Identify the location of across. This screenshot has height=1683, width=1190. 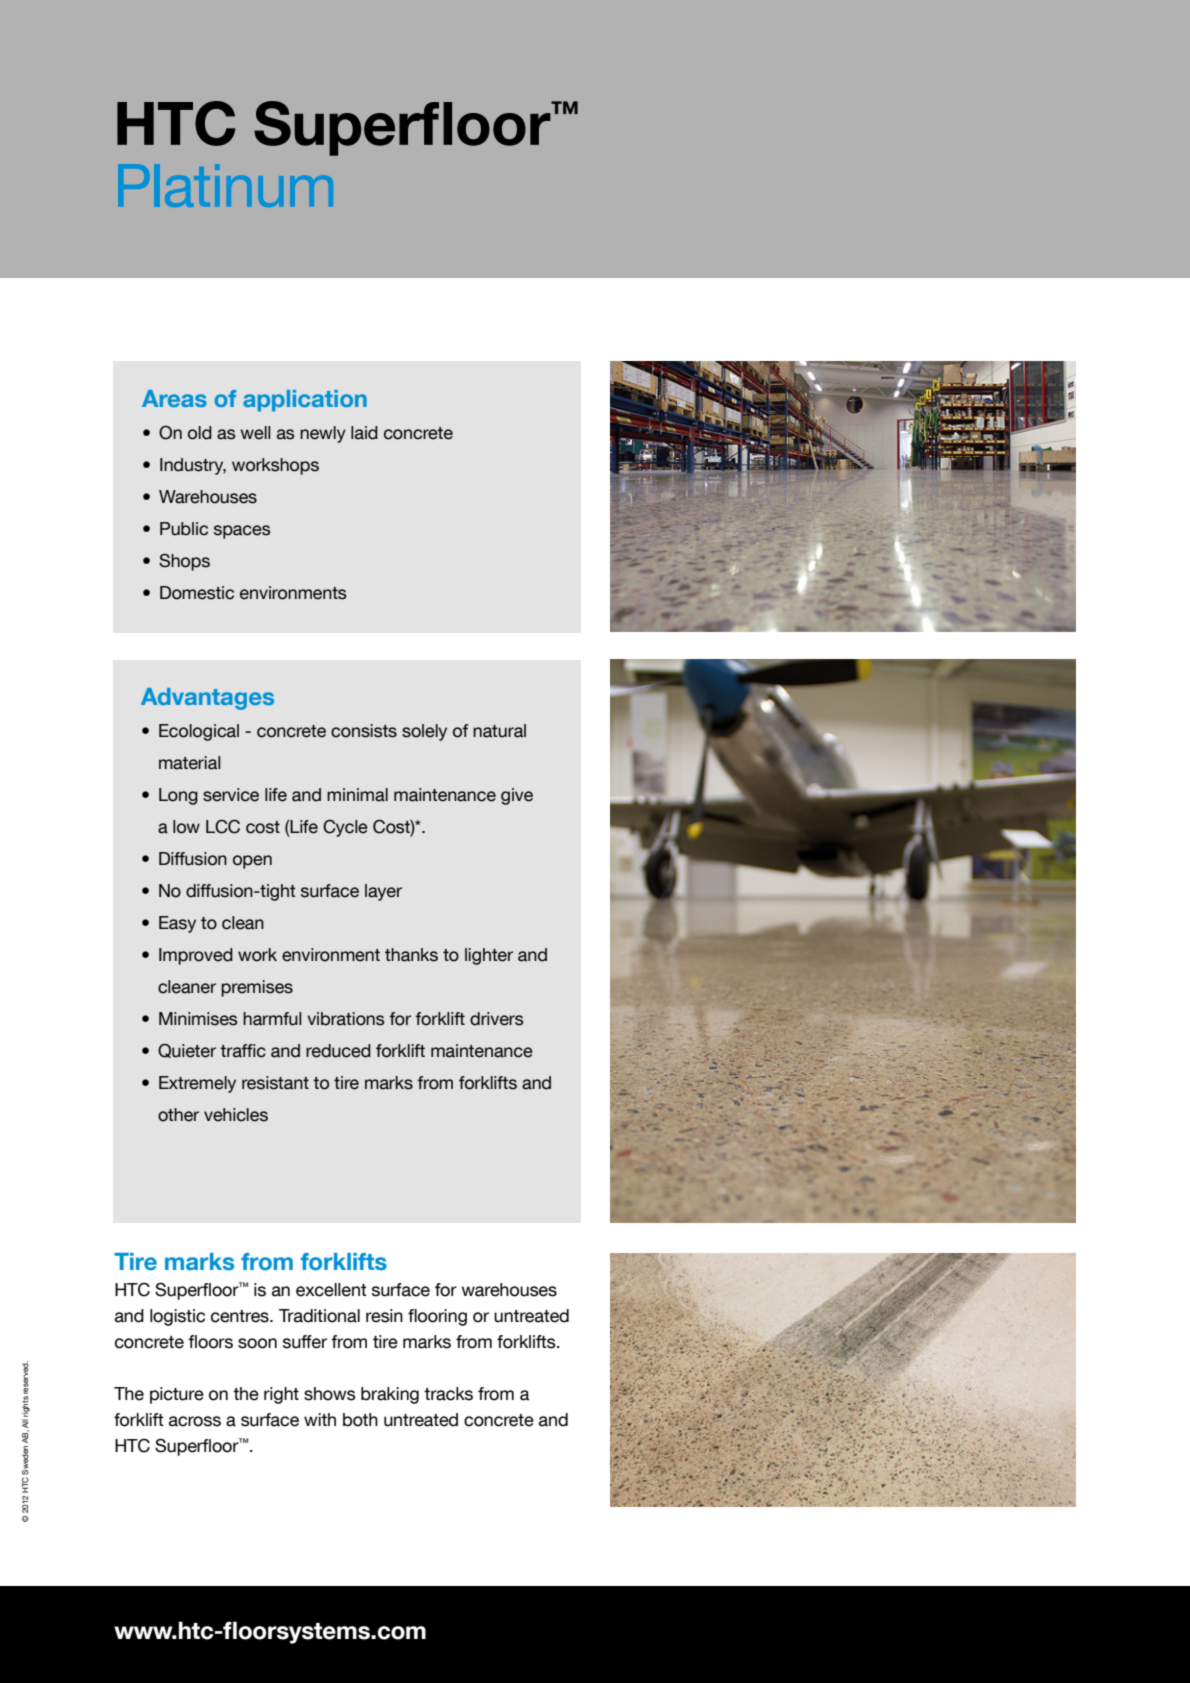
(195, 1421).
